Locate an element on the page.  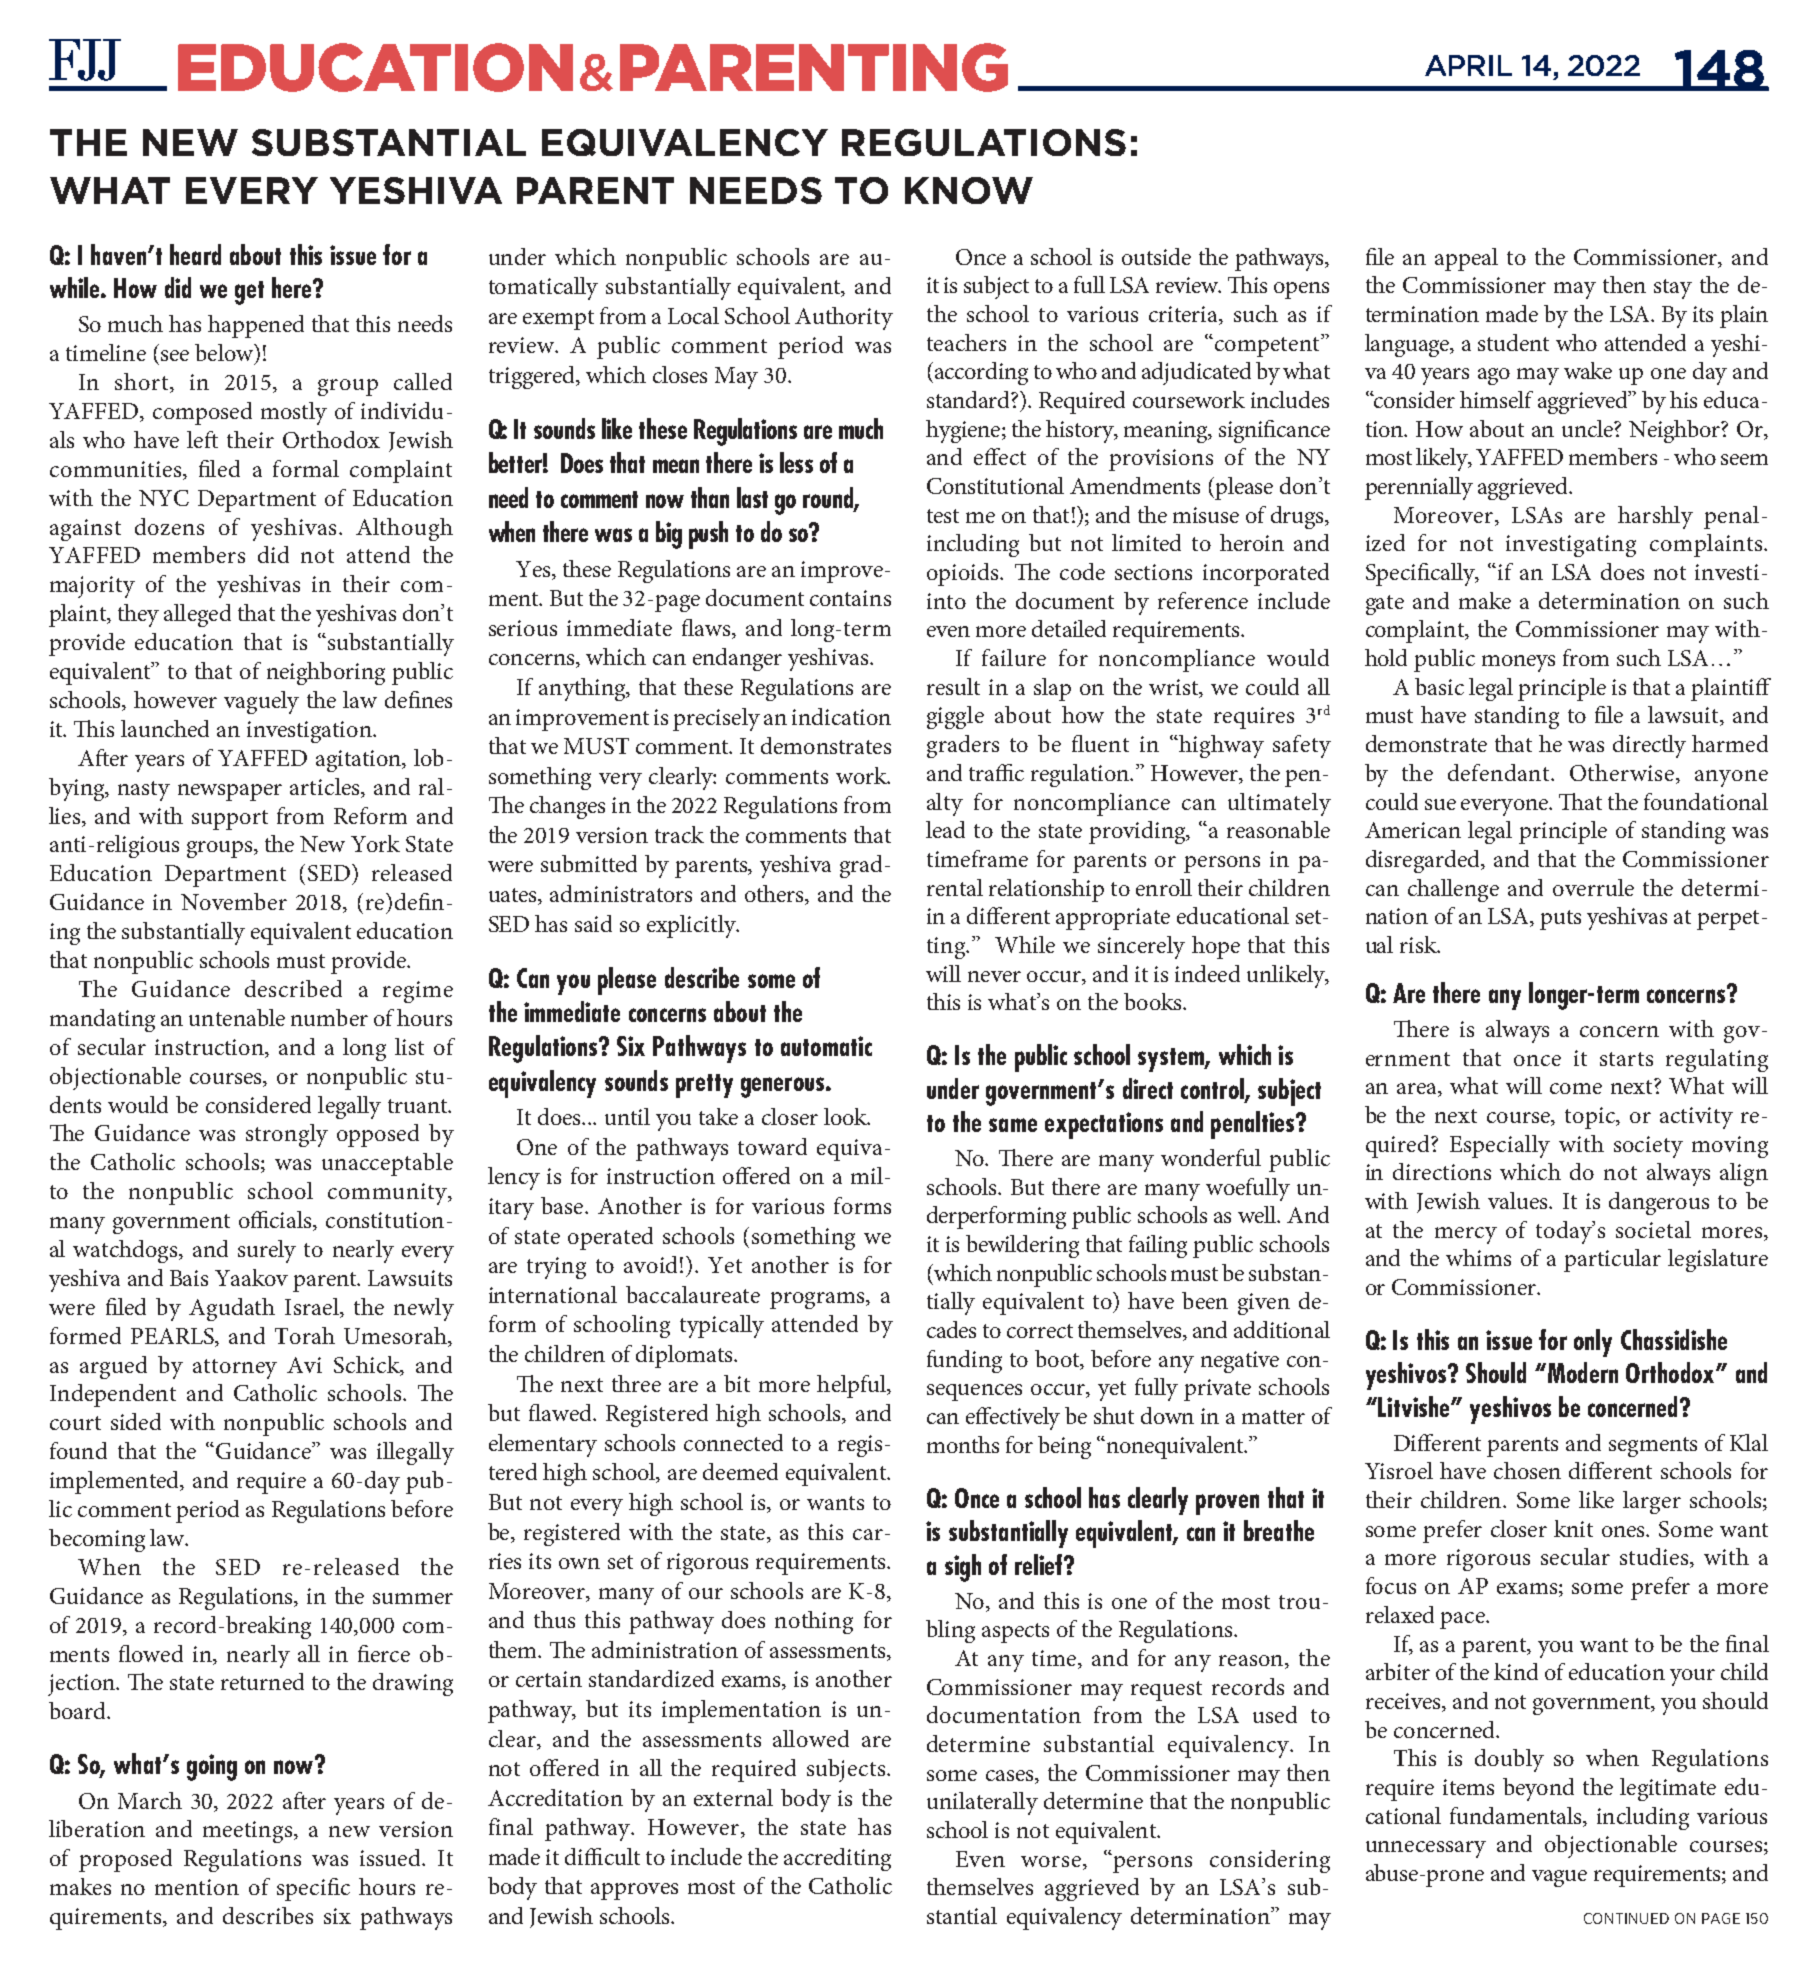
KNOW is located at coordinates (969, 190).
